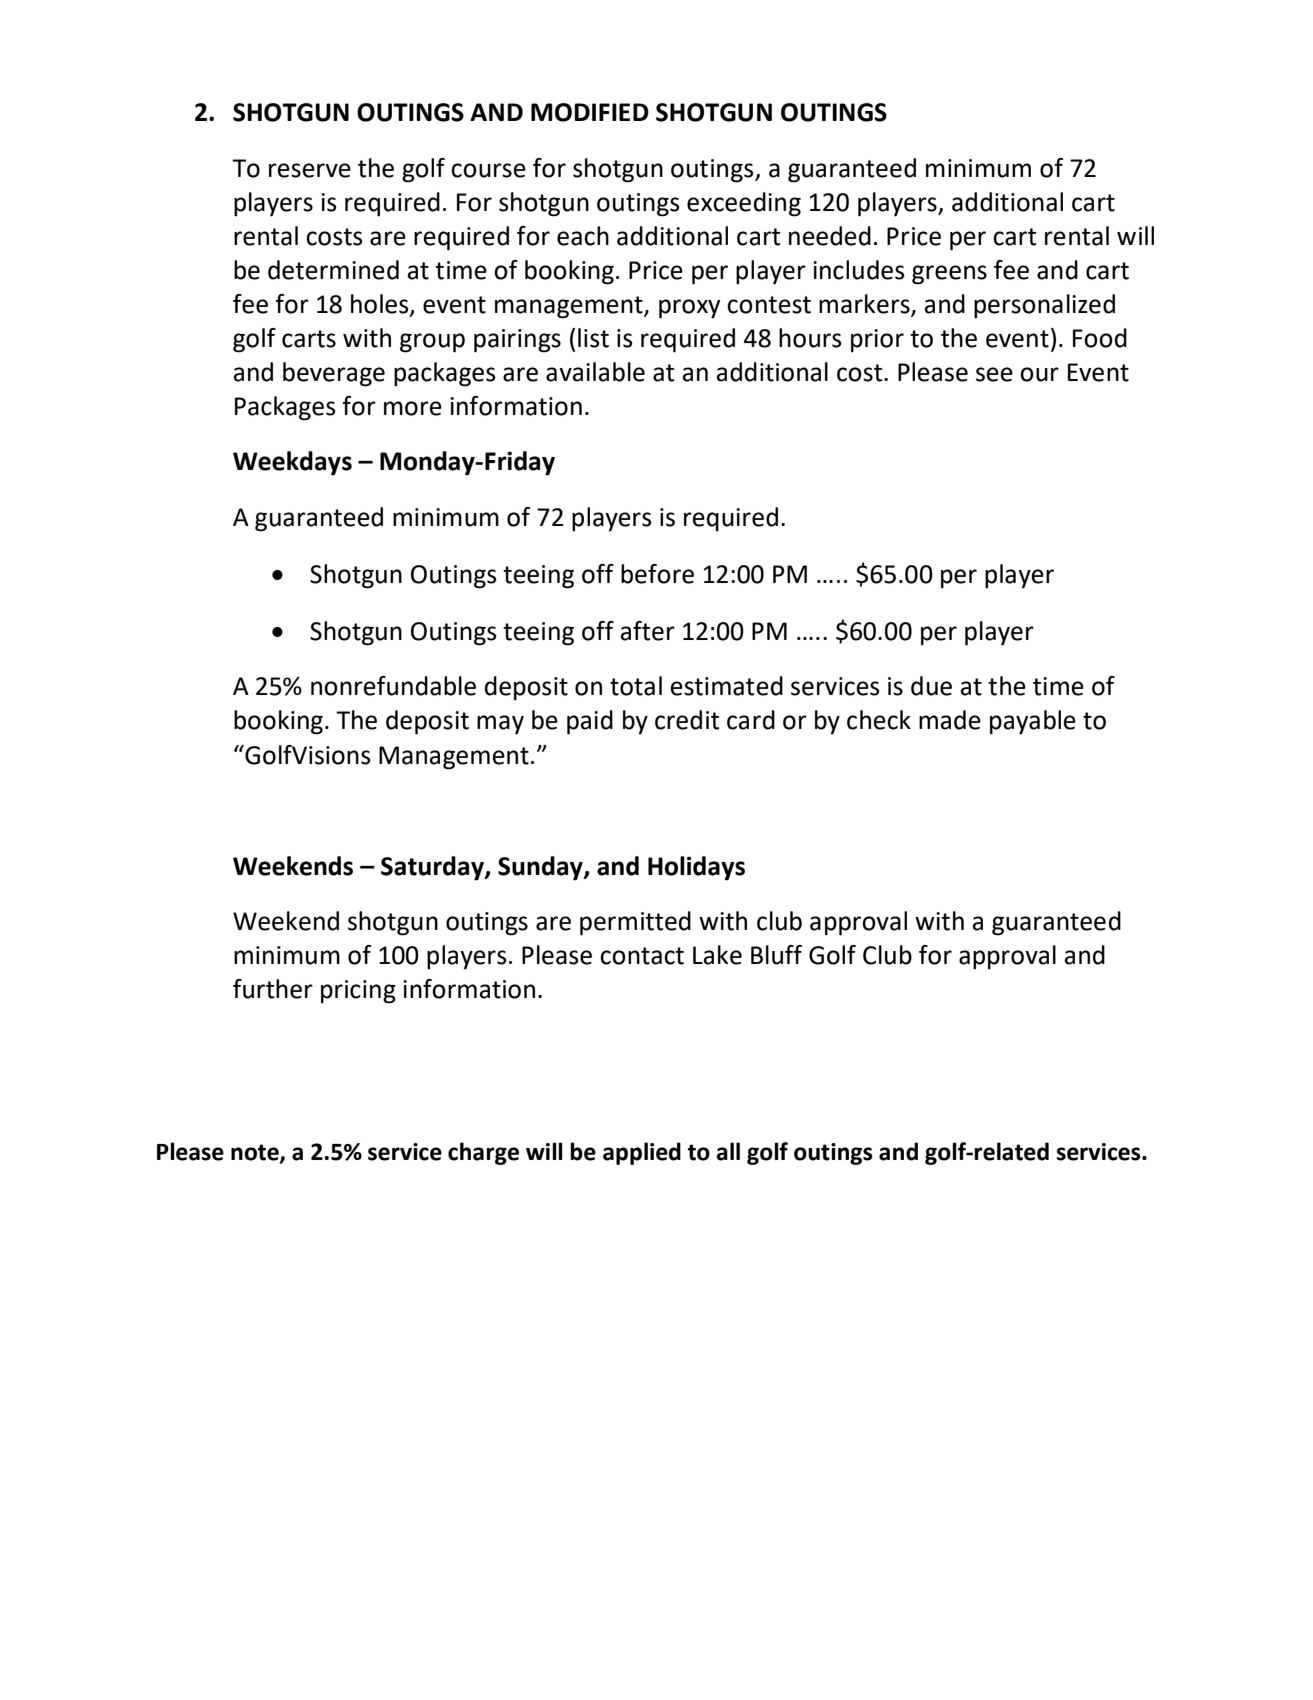 The width and height of the screenshot is (1313, 1700). Describe the element at coordinates (334, 374) in the screenshot. I see `beverage` at that location.
